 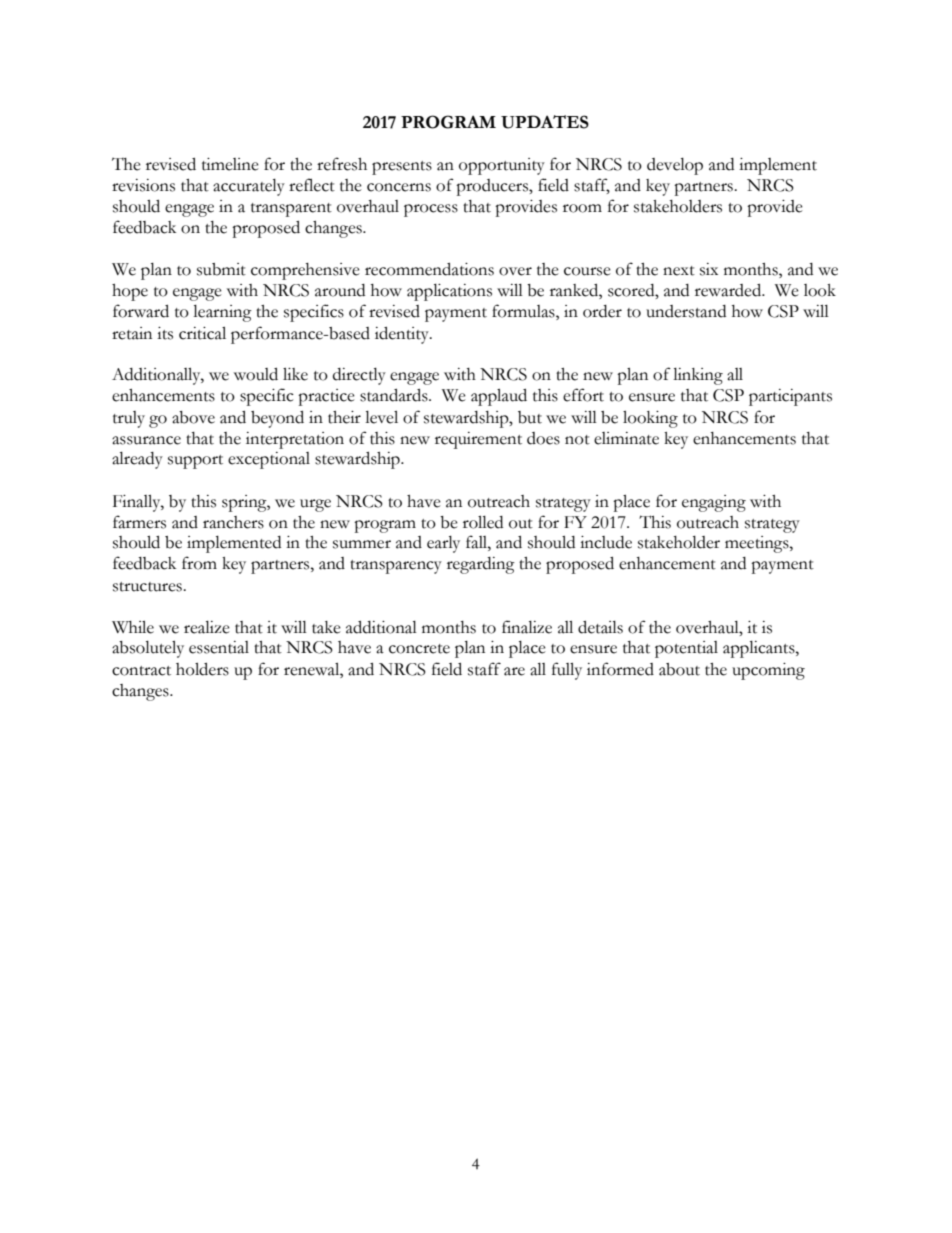 I want to click on above, so click(x=193, y=417).
